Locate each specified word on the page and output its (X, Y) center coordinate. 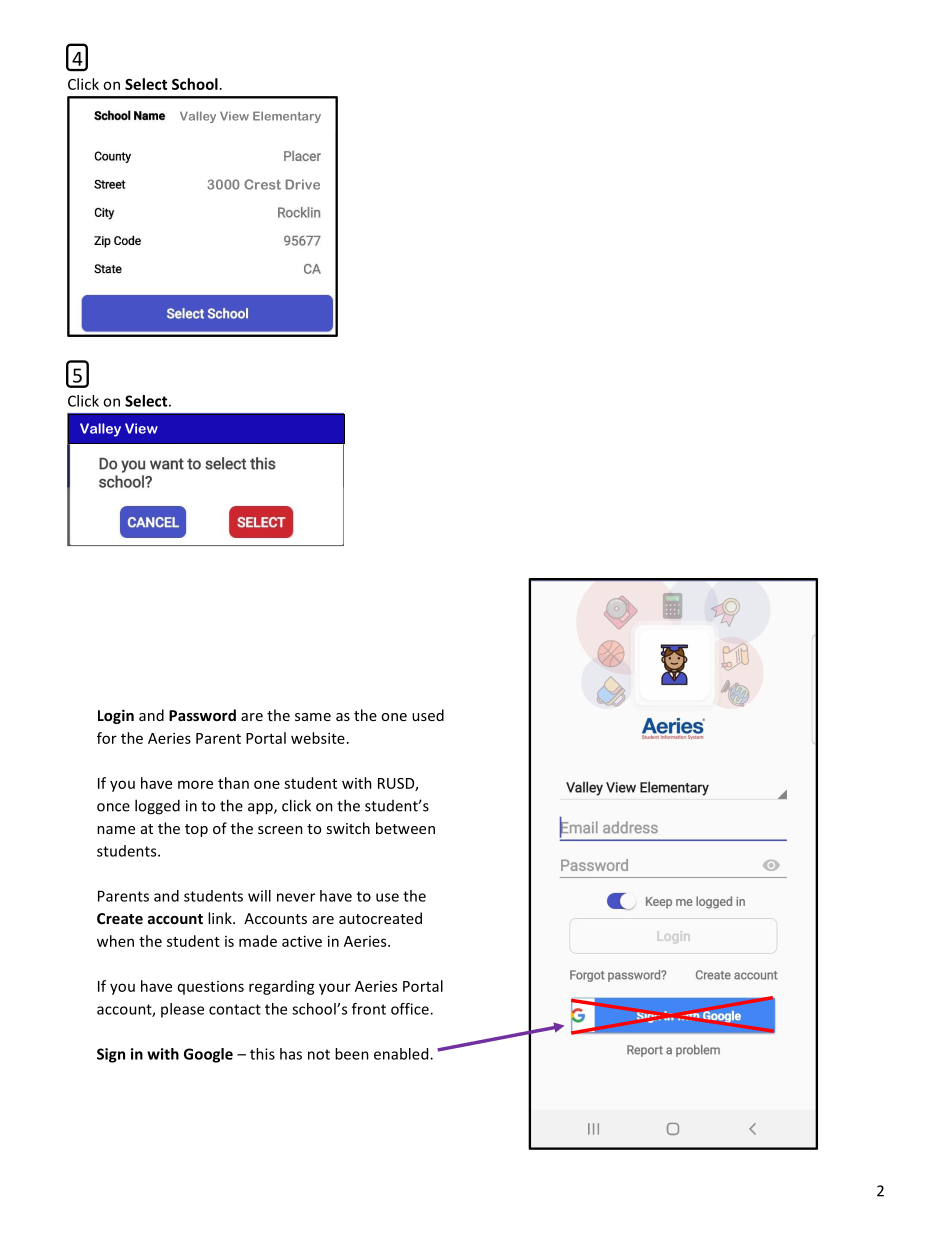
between (405, 828)
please (182, 1010)
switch (348, 828)
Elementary (287, 117)
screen (280, 830)
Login (116, 716)
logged (157, 807)
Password (202, 715)
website (318, 738)
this (262, 1054)
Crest (262, 184)
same (313, 717)
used (428, 715)
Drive (302, 184)
